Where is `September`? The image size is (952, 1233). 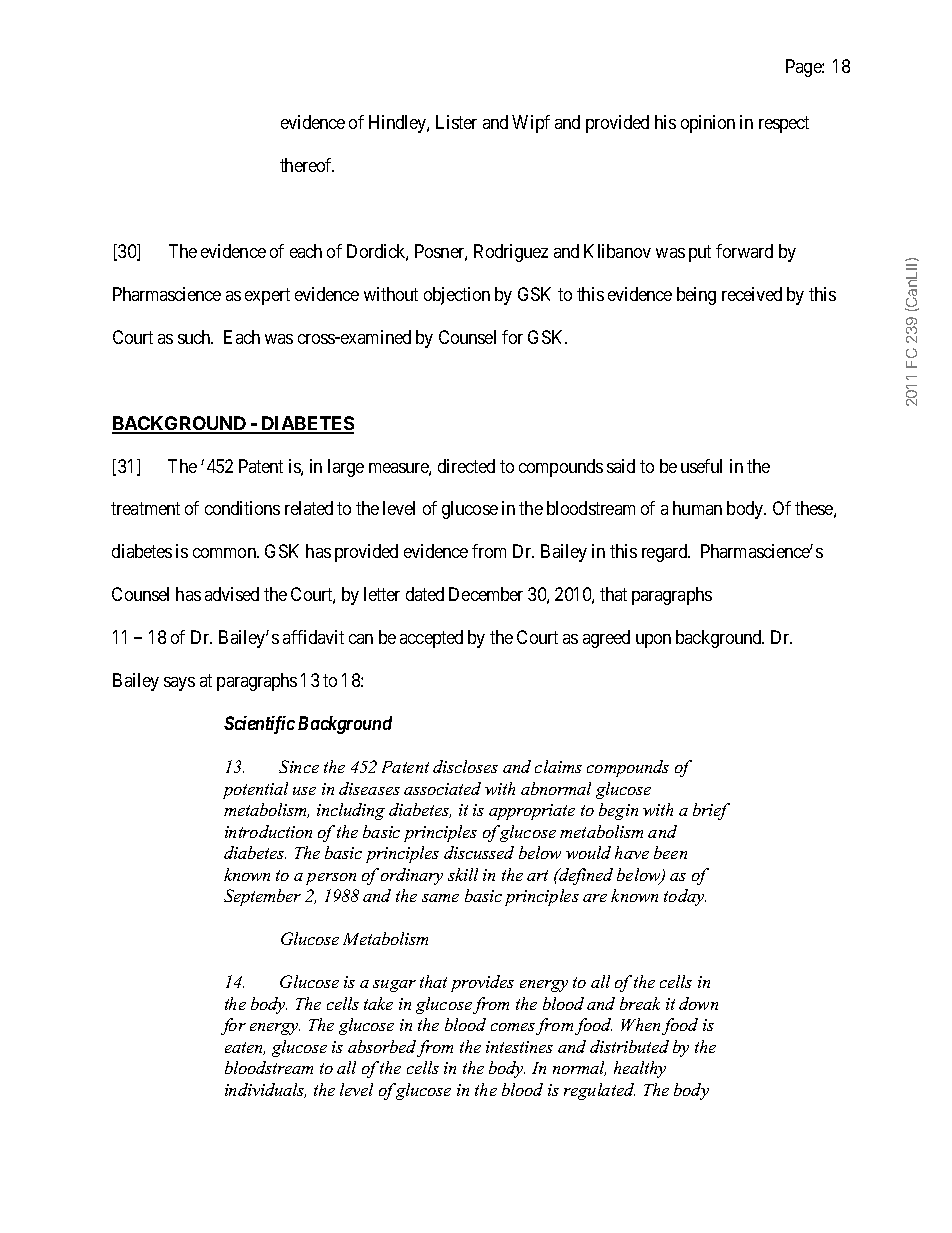 September is located at coordinates (262, 897).
